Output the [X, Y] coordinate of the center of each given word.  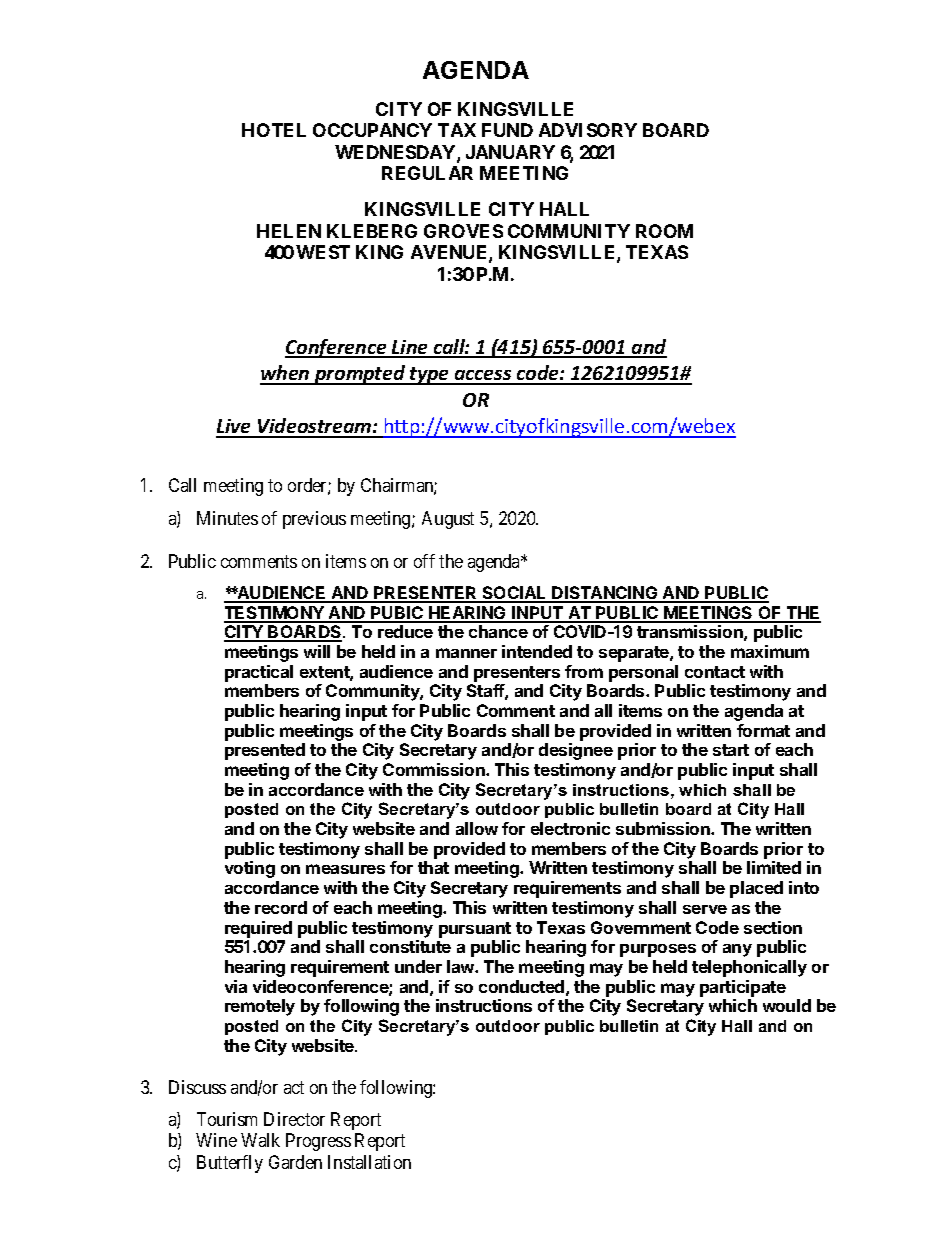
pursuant [475, 930]
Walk [260, 1140]
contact [715, 672]
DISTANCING [605, 594]
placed [756, 889]
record [281, 907]
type [430, 376]
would [787, 1005]
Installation [369, 1162]
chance [498, 631]
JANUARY [510, 152]
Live [235, 428]
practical [259, 673]
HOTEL [274, 130]
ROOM [664, 231]
